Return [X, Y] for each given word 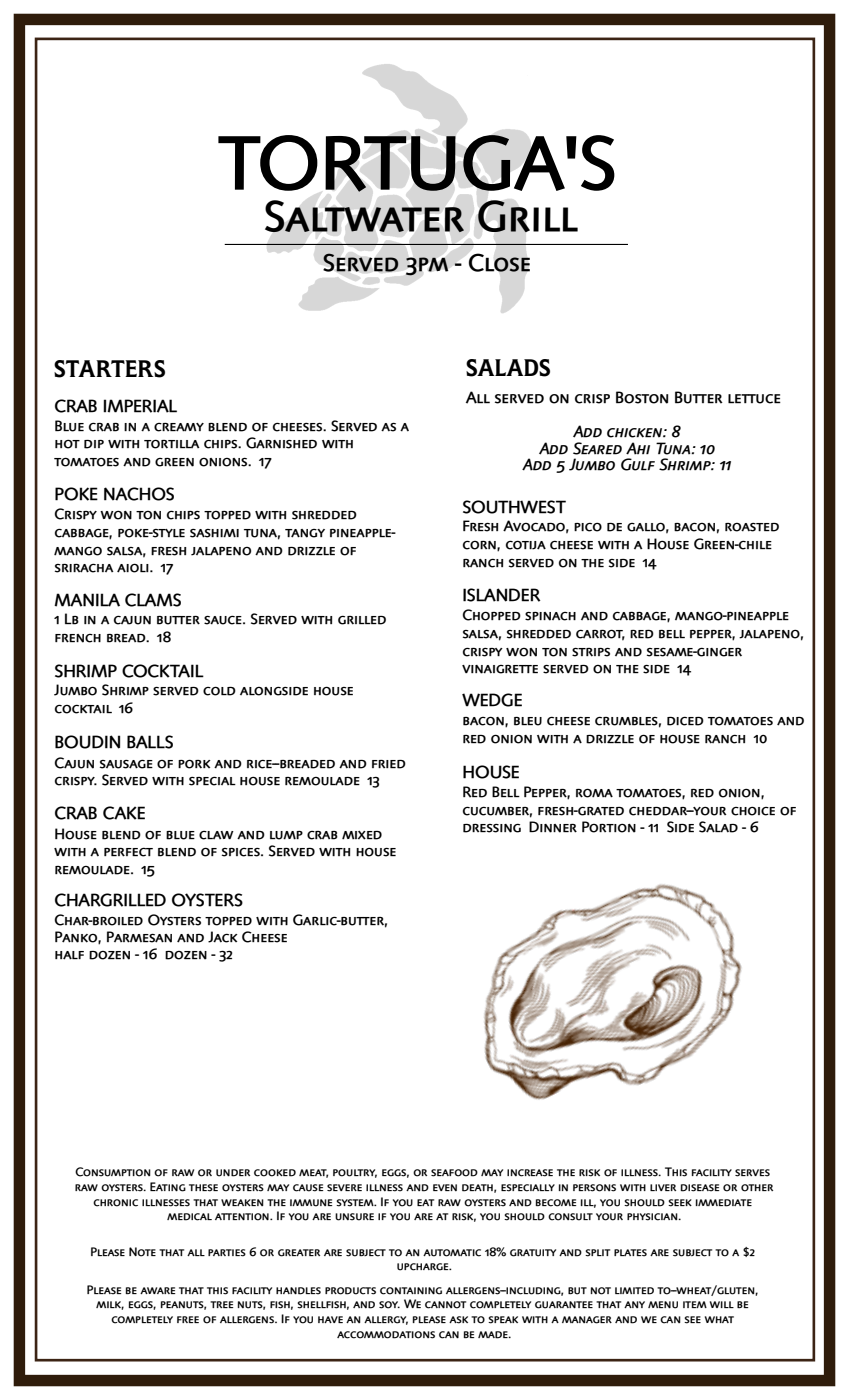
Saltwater [364, 216]
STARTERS [109, 369]
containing [411, 1291]
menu [663, 1305]
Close [499, 262]
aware [157, 1290]
